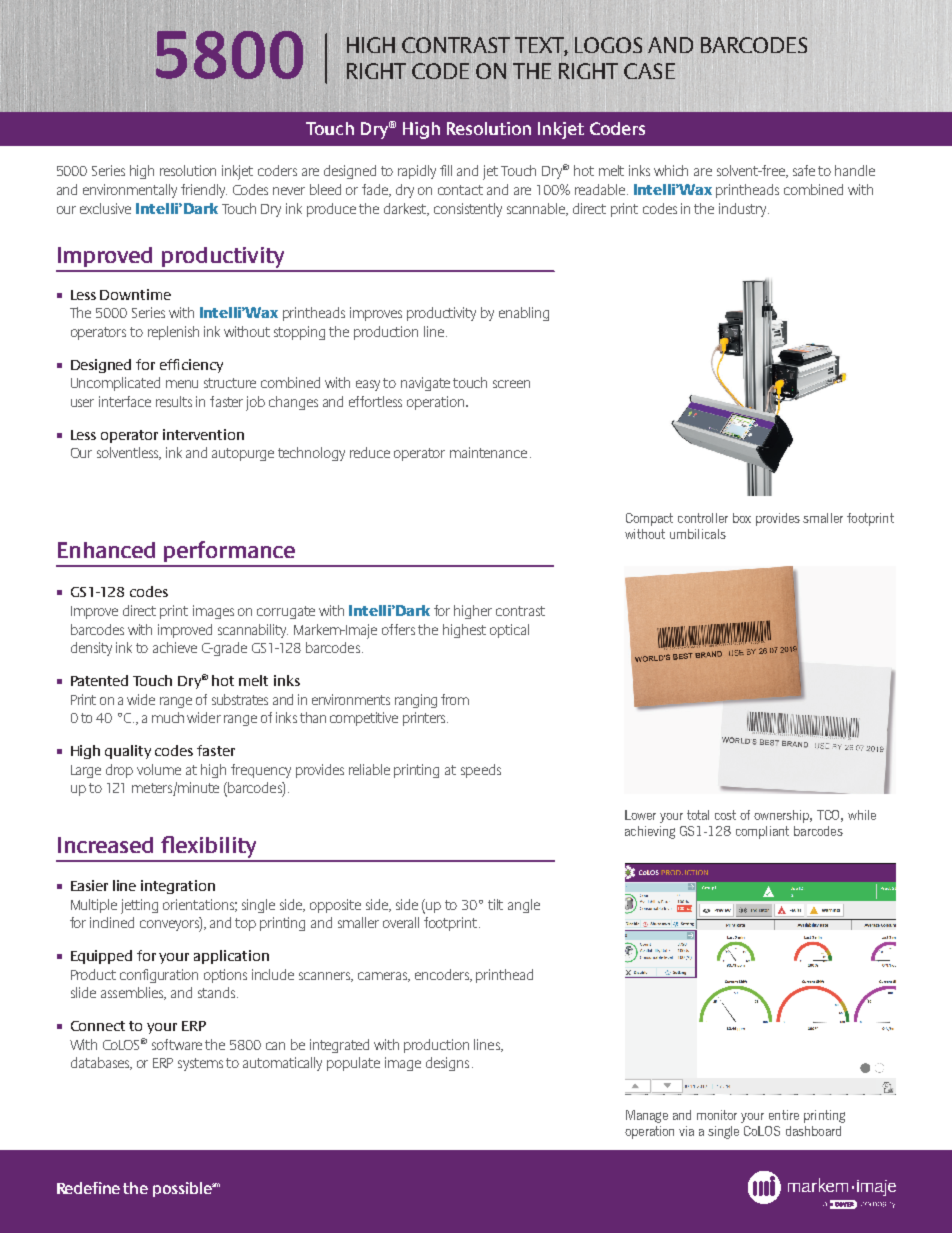  I want to click on Redefine, so click(88, 1188).
